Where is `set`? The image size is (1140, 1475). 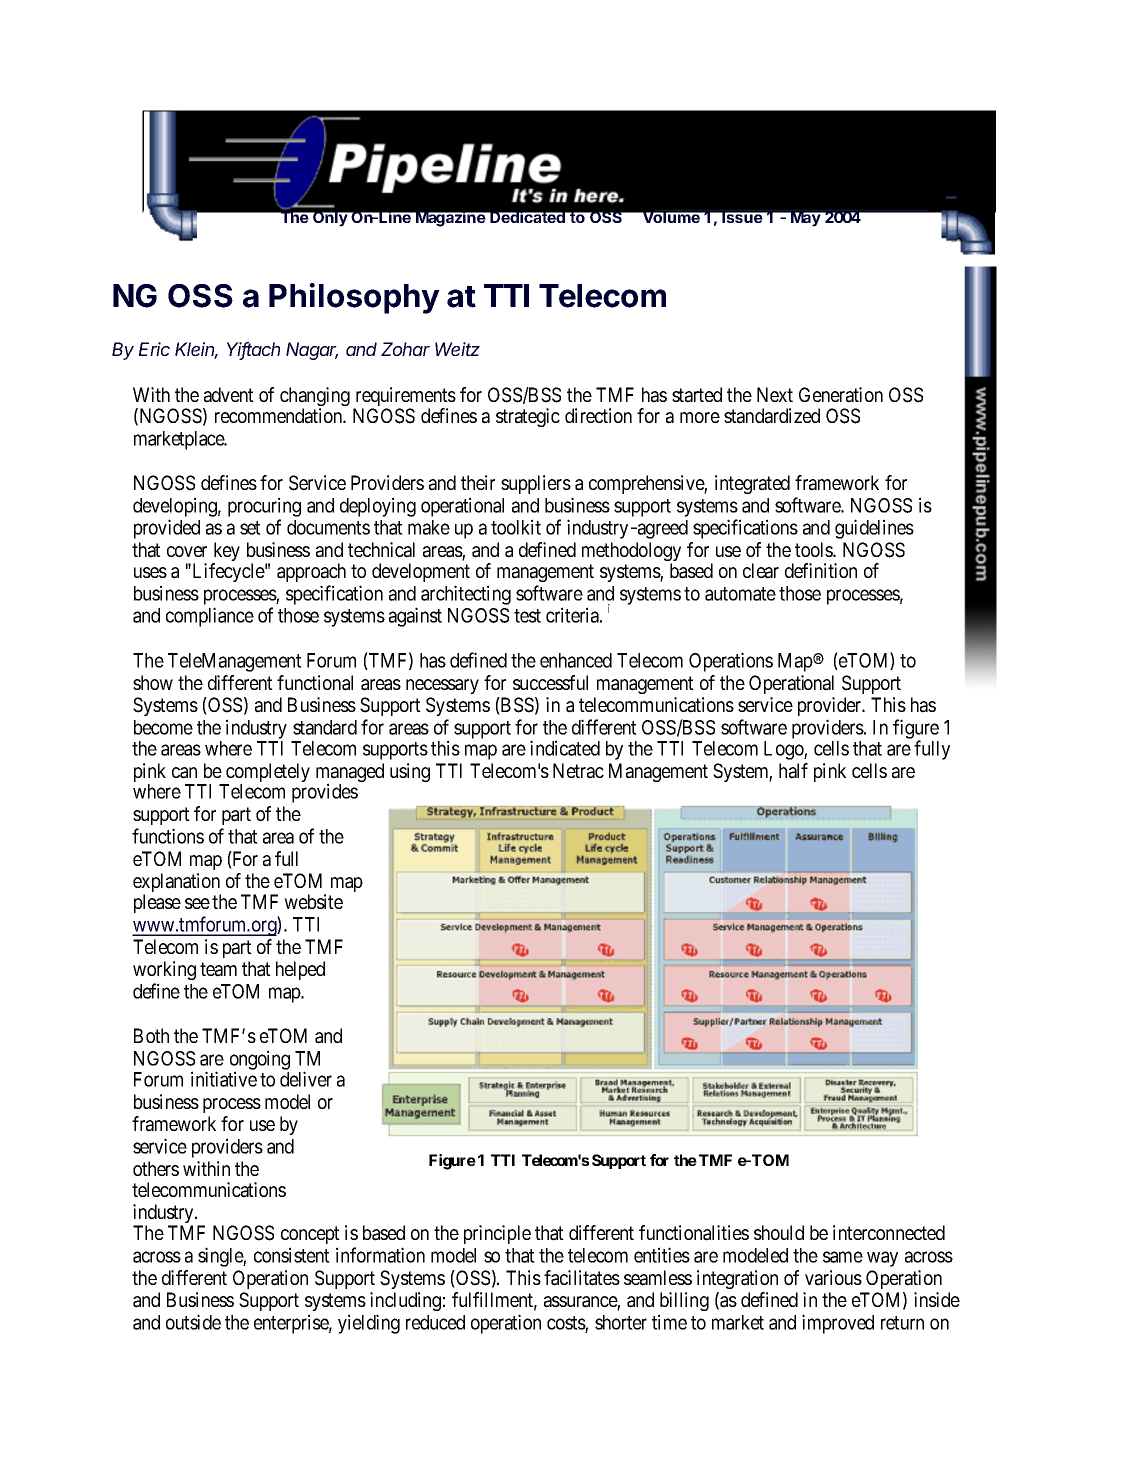
set is located at coordinates (250, 528).
